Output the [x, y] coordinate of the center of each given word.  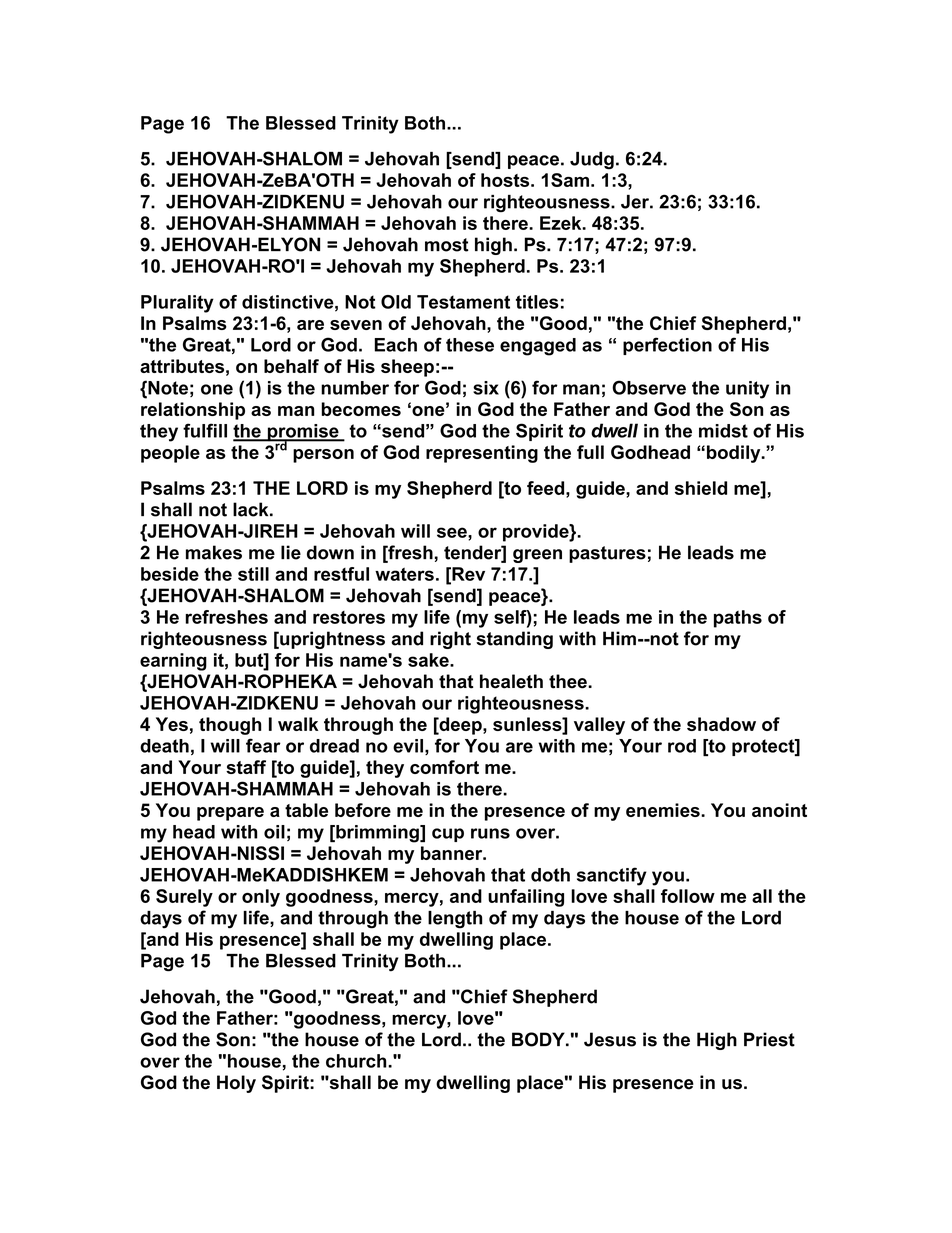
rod [682, 746]
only [261, 898]
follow [688, 896]
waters [404, 574]
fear [263, 745]
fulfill [205, 430]
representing [482, 454]
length [455, 920]
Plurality [177, 304]
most [447, 245]
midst [723, 431]
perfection [667, 346]
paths [738, 619]
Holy [236, 1084]
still [253, 574]
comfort [444, 767]
